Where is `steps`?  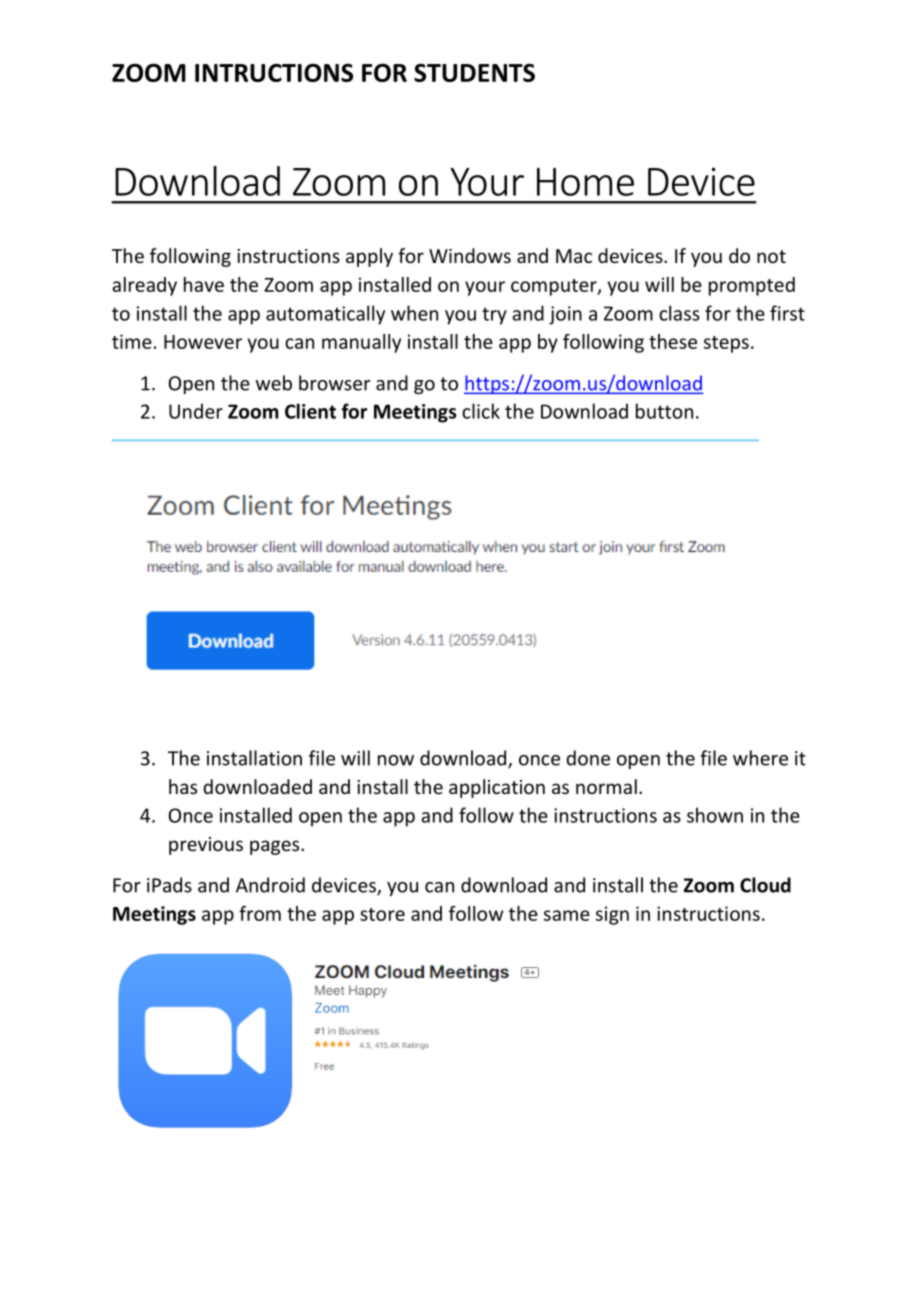 steps is located at coordinates (726, 344).
